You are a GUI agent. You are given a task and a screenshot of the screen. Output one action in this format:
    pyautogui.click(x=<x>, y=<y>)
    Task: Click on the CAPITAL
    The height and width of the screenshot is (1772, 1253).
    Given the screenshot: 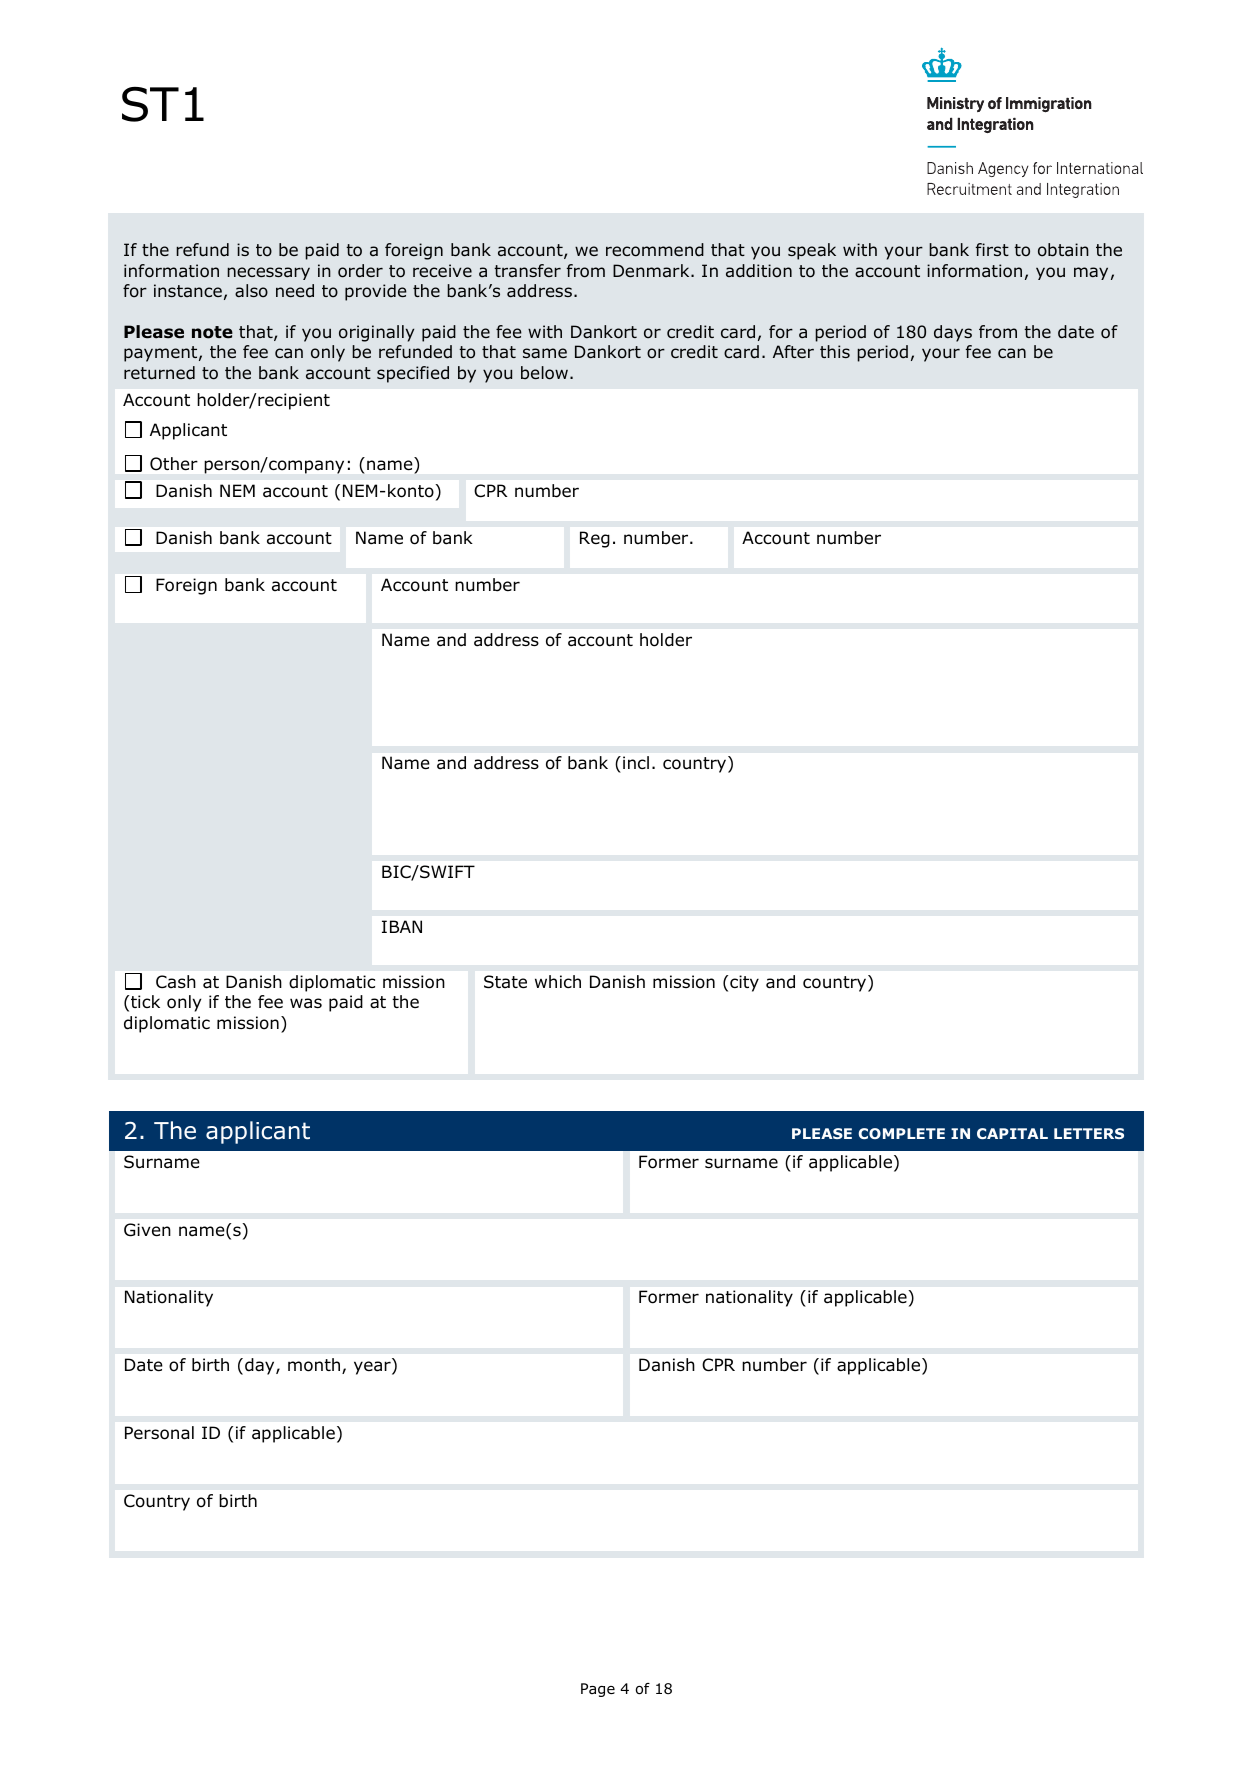 What is the action you would take?
    pyautogui.click(x=1012, y=1133)
